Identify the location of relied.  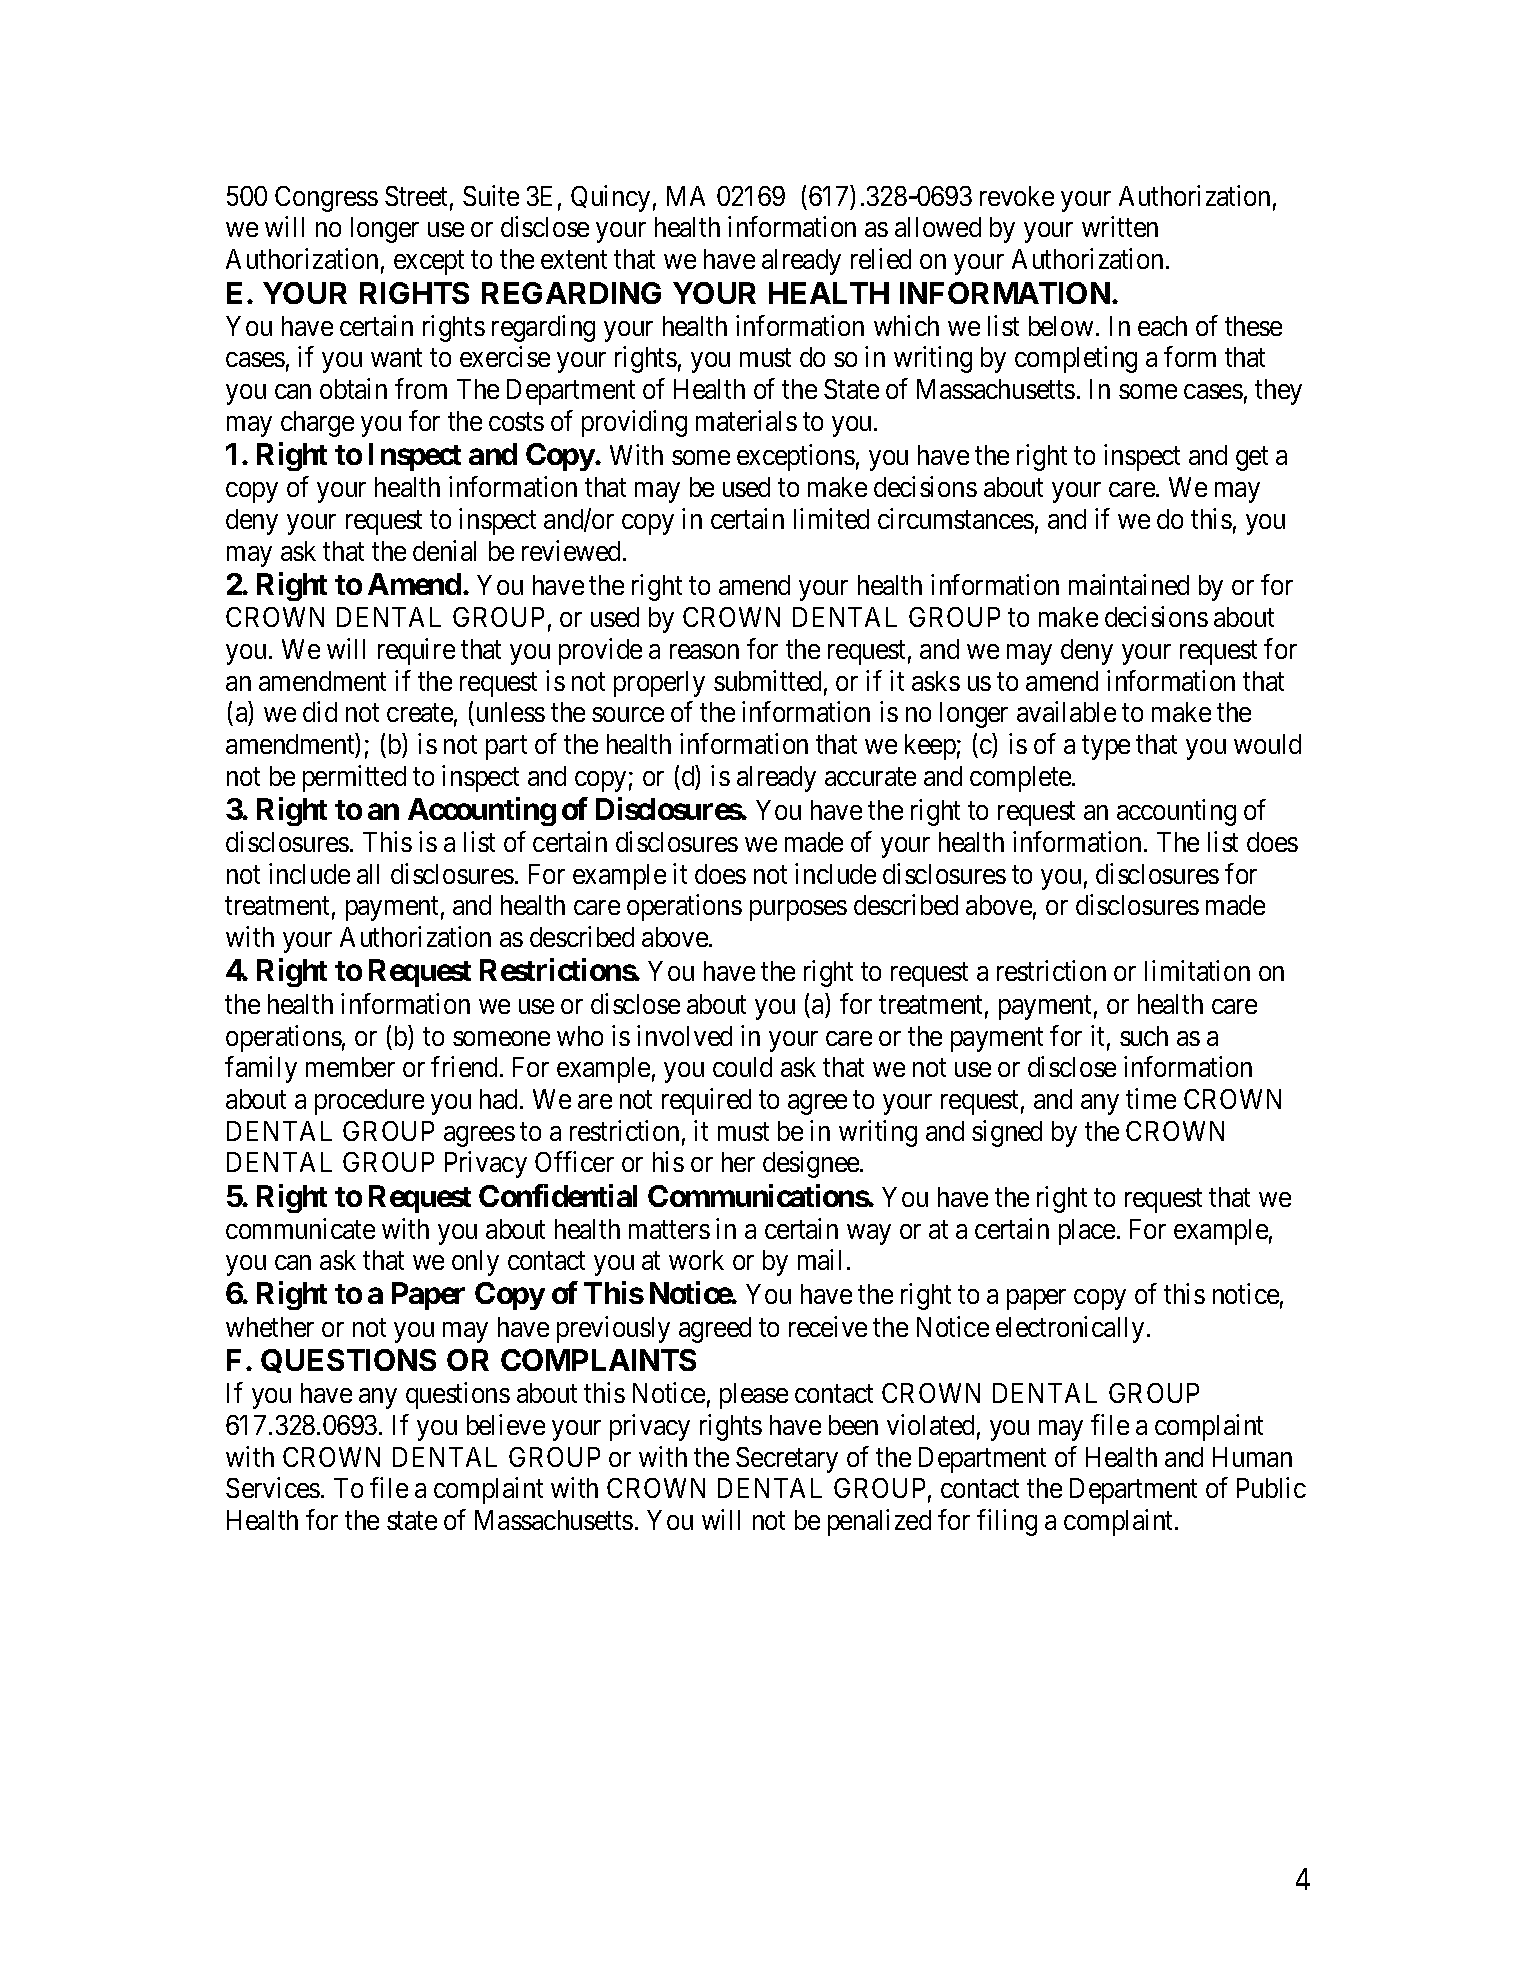
(881, 258).
